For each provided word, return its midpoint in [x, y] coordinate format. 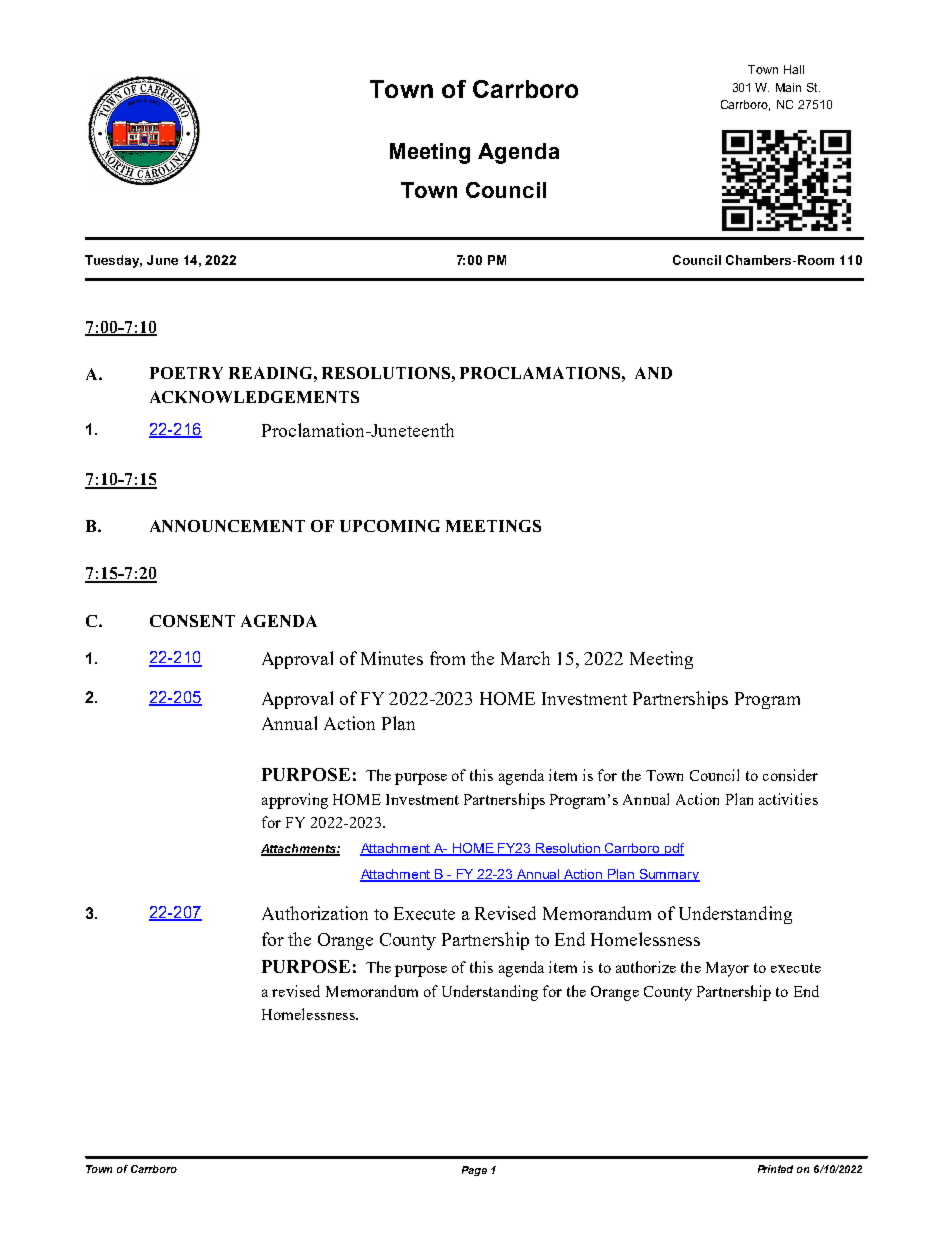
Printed [775, 1169]
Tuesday [113, 261]
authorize [646, 967]
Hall [794, 69]
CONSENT [192, 621]
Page [474, 1171]
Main [788, 87]
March [525, 658]
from [447, 658]
